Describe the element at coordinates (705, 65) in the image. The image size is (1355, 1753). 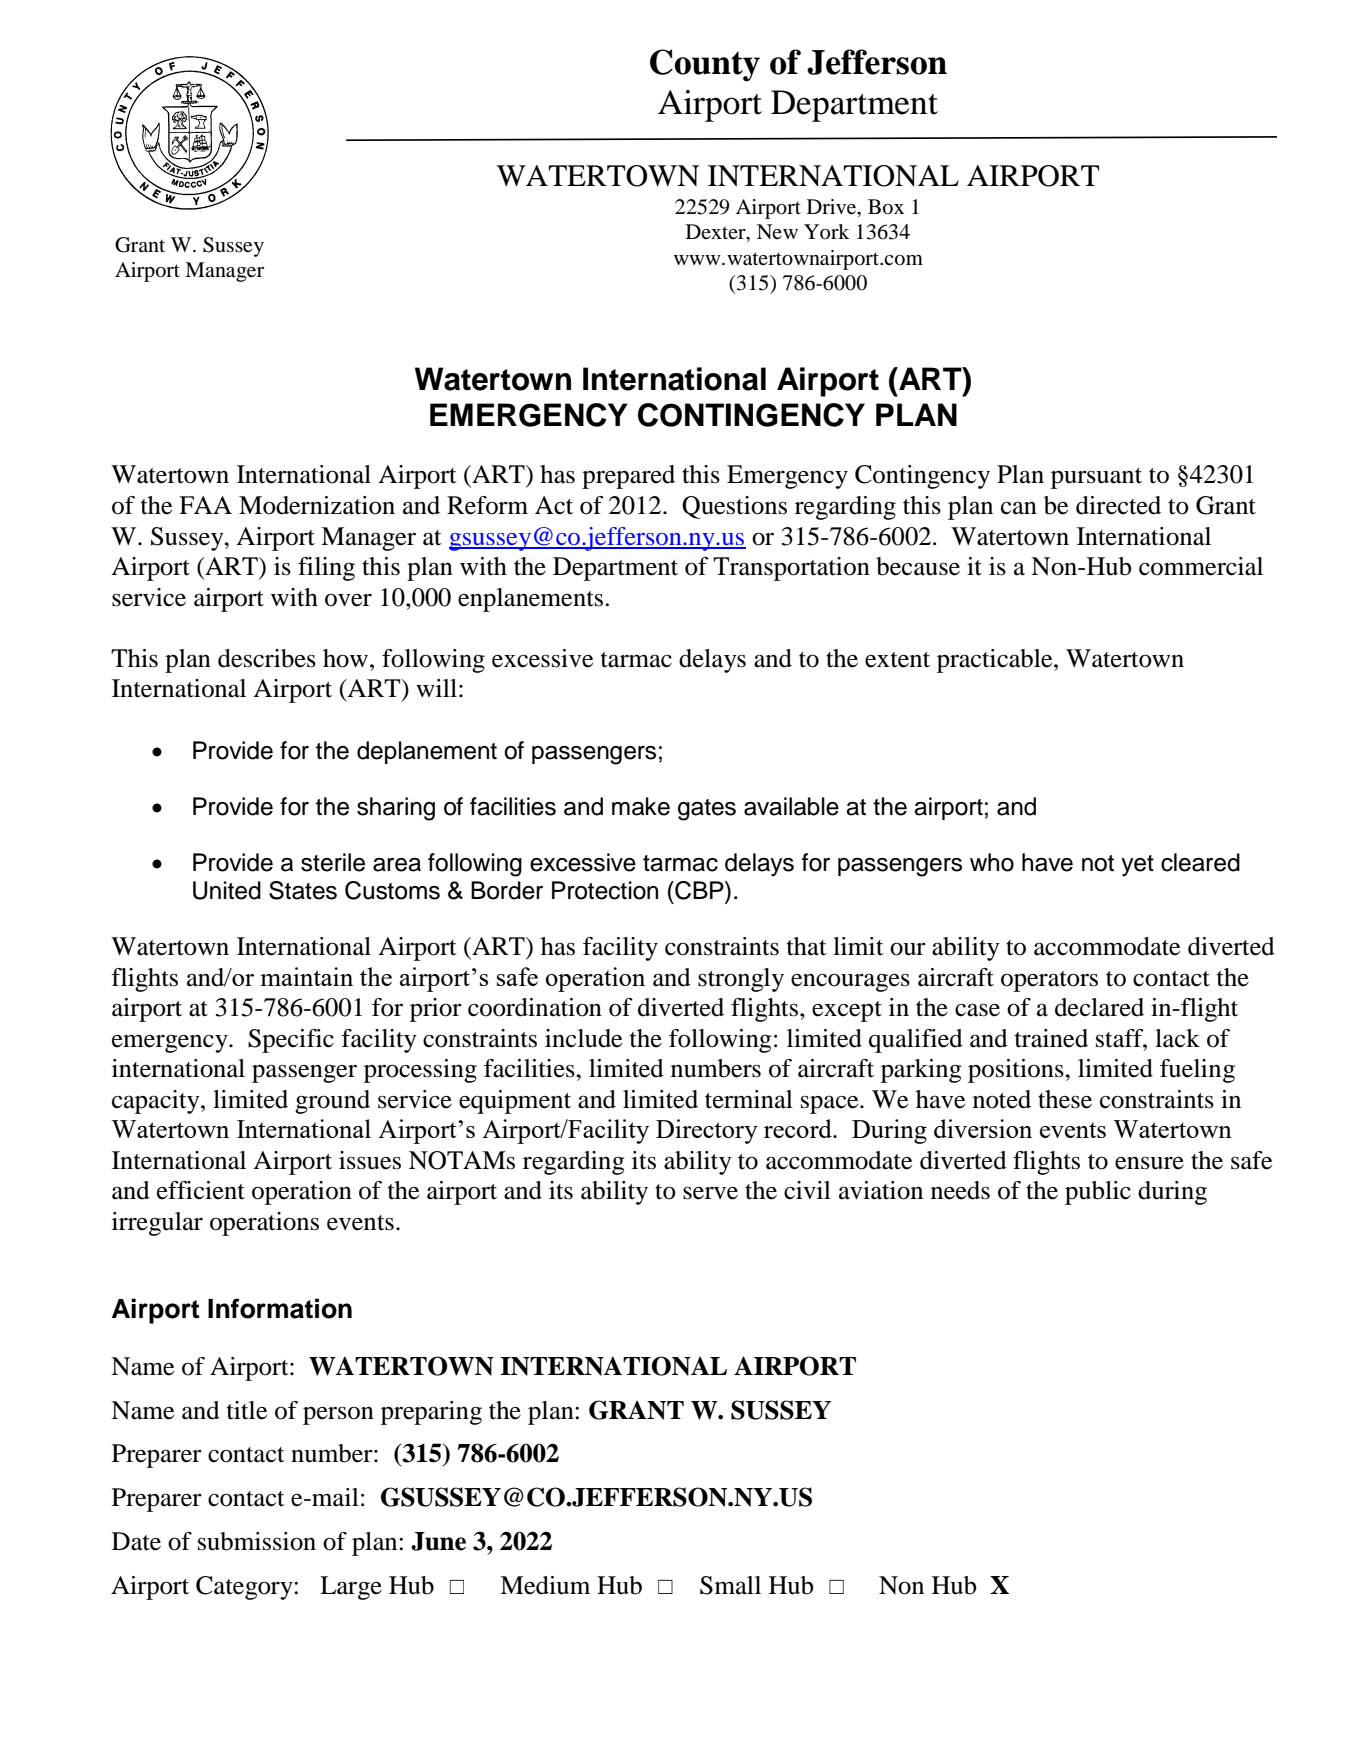
I see `County` at that location.
